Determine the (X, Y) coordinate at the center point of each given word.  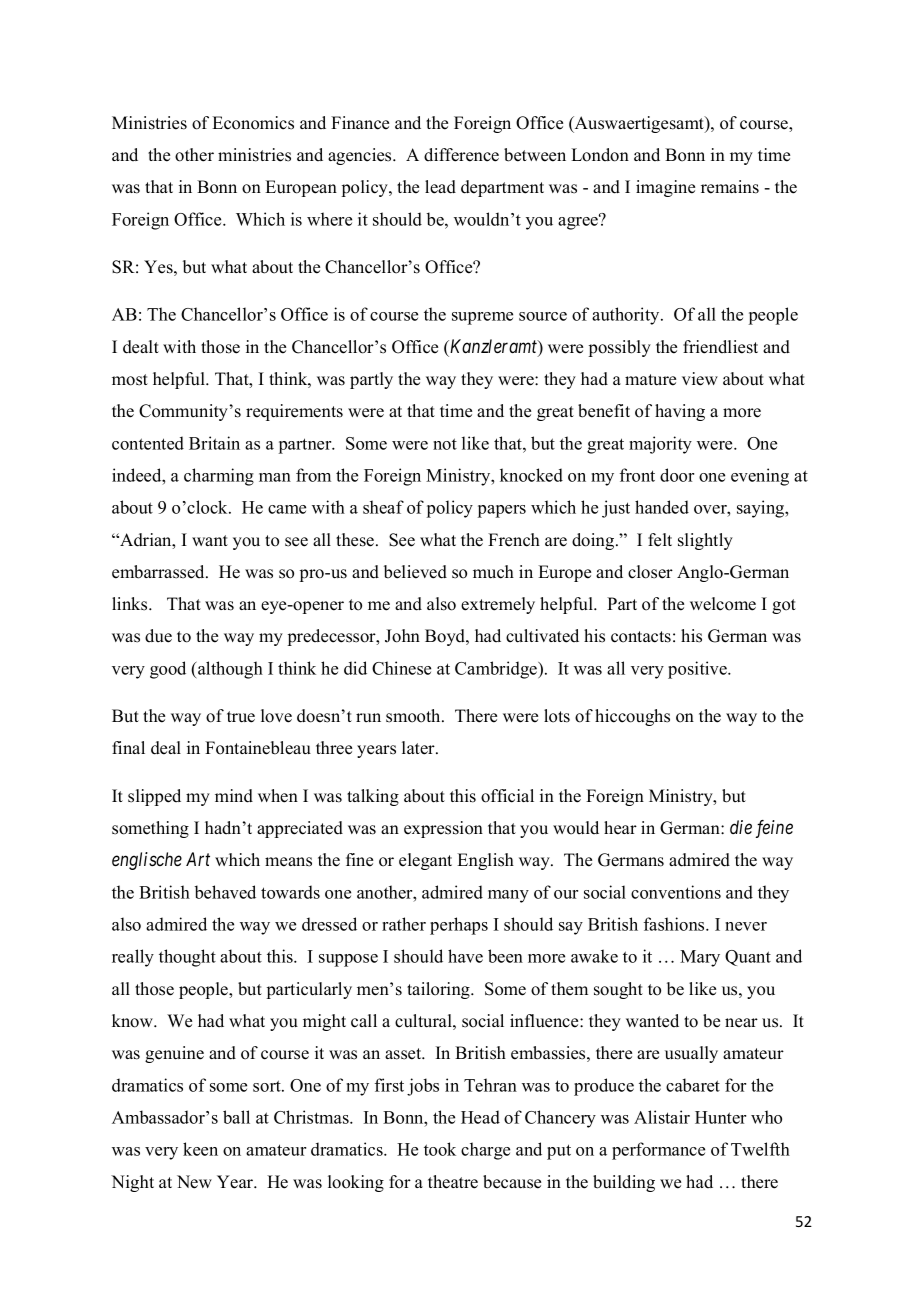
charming (219, 477)
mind (234, 796)
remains (730, 187)
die (741, 827)
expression (443, 829)
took (440, 1149)
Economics (253, 123)
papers (502, 511)
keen (200, 1149)
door (677, 475)
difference (461, 155)
